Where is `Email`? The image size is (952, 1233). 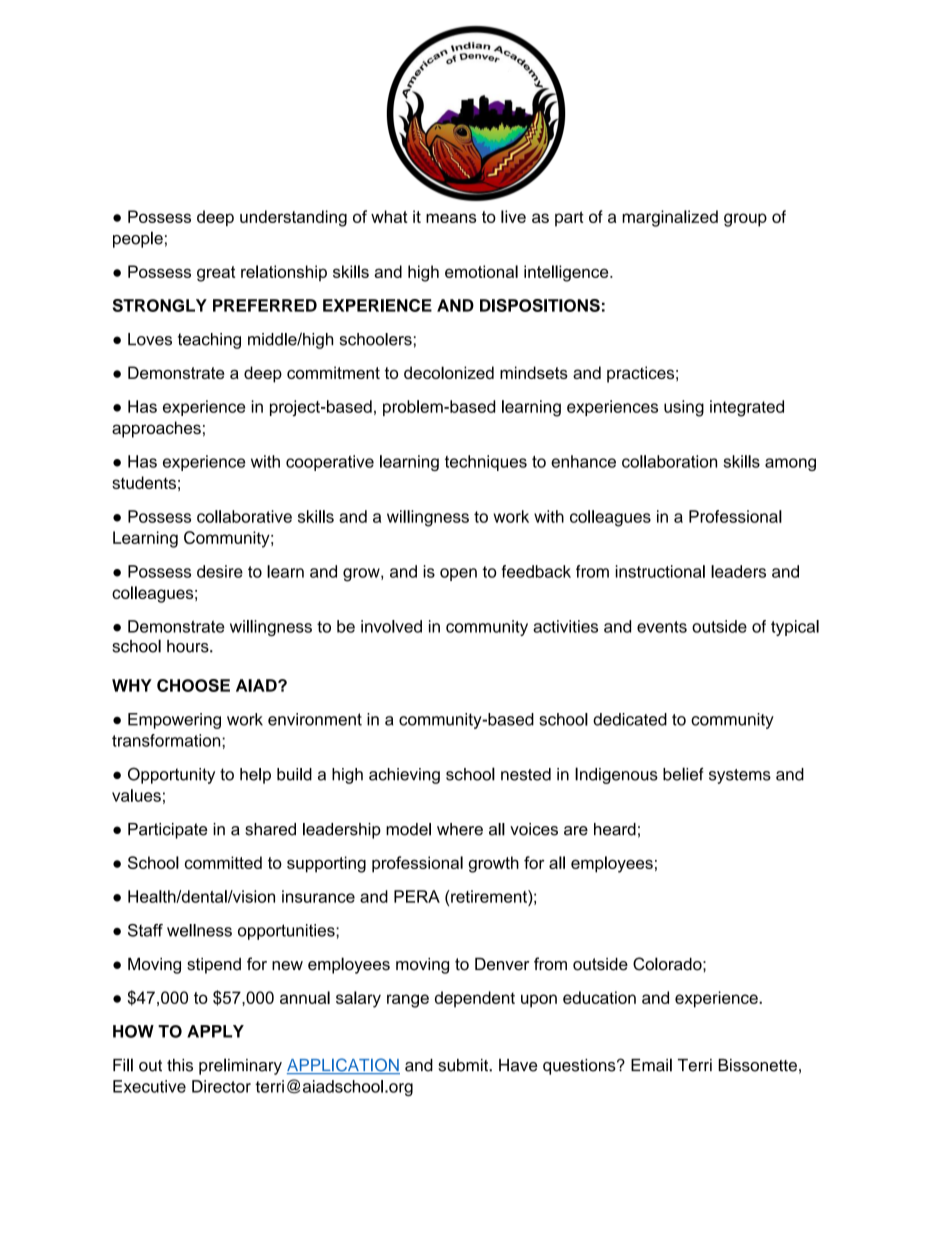 Email is located at coordinates (651, 1065).
